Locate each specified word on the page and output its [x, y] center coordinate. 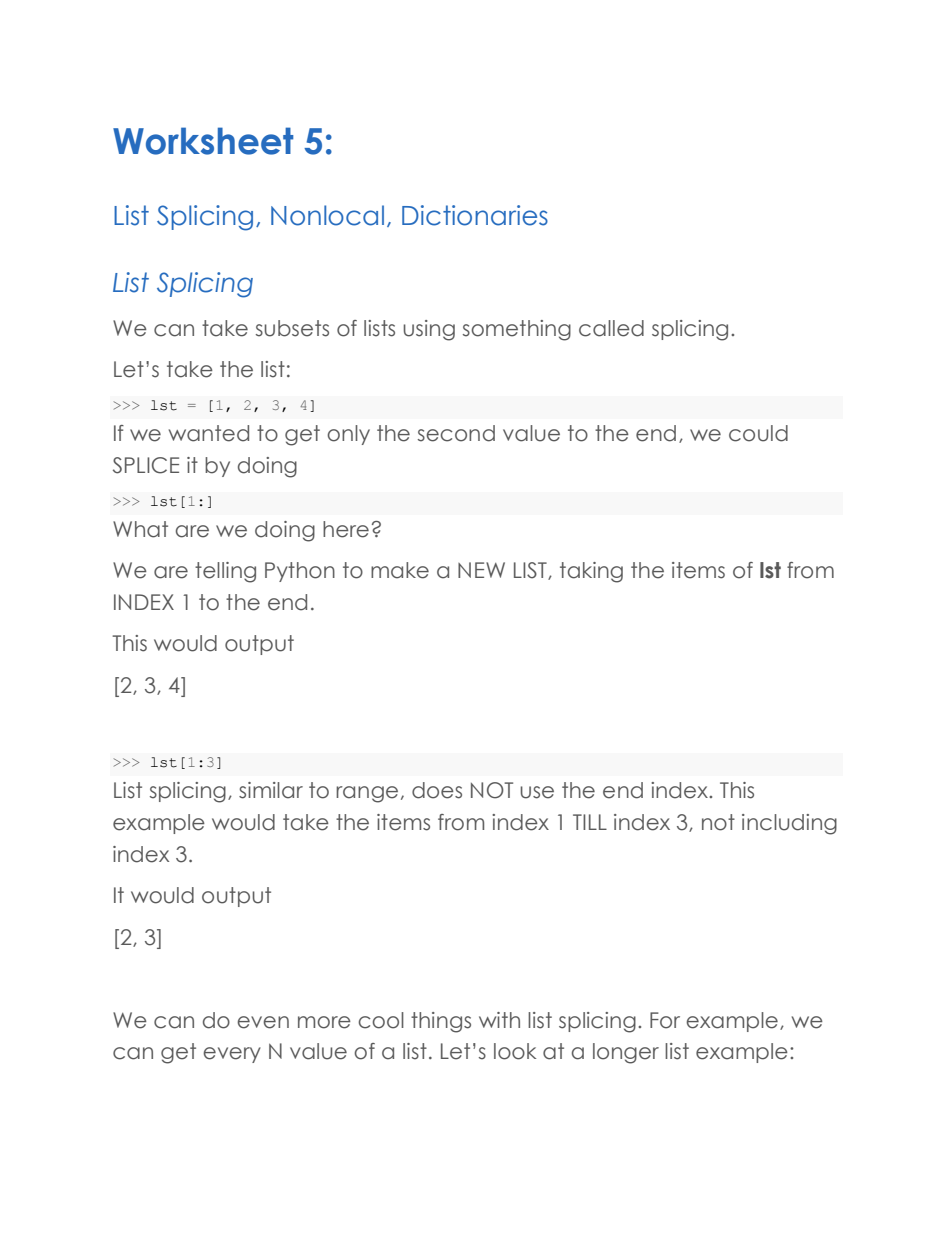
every [232, 1055]
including [789, 824]
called [611, 328]
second [456, 433]
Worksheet [203, 141]
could [758, 433]
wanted [209, 433]
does [437, 790]
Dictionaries [475, 215]
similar [271, 790]
